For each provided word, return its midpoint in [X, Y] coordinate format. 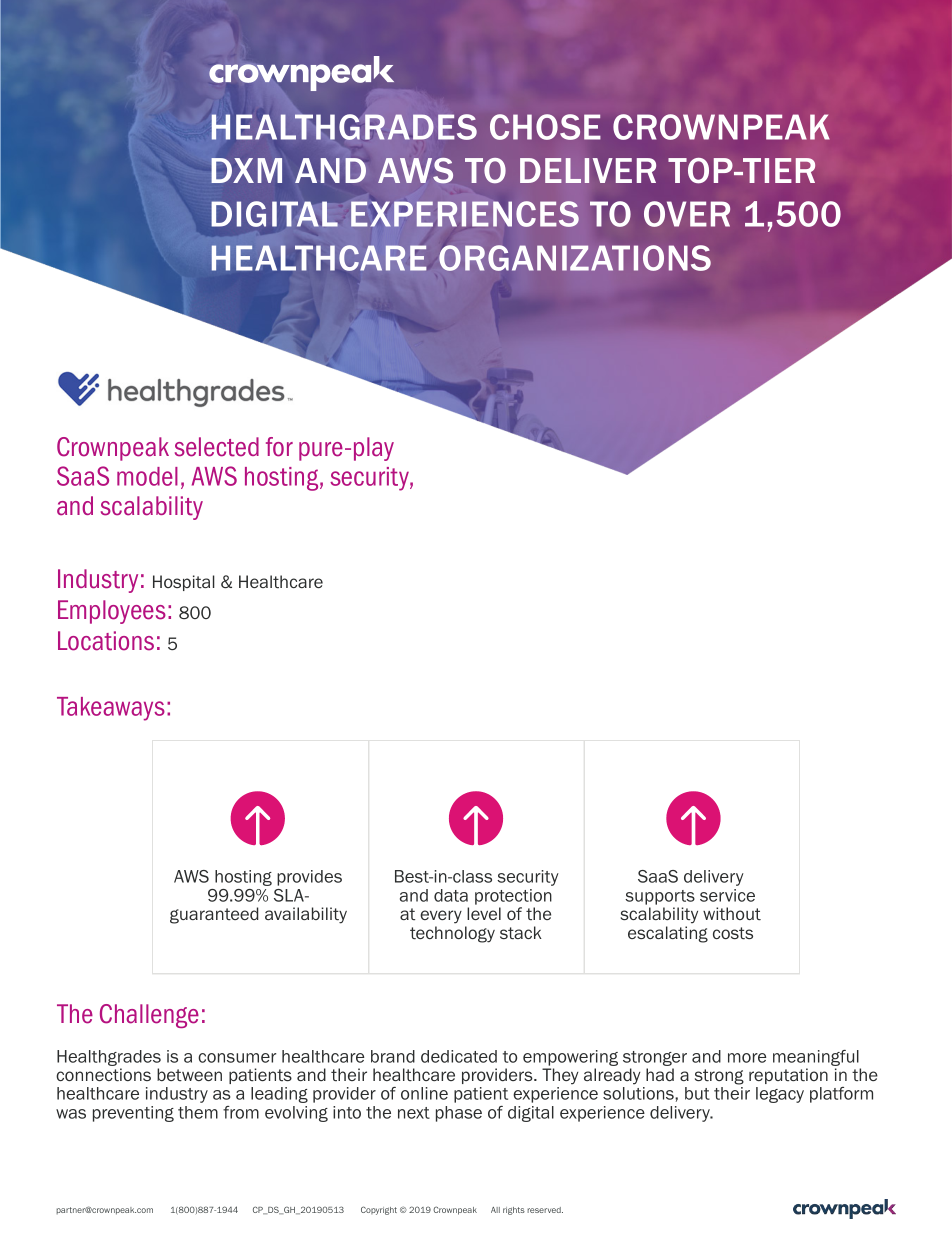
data [451, 895]
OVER [687, 214]
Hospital [184, 583]
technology [452, 934]
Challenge [149, 1016]
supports [660, 897]
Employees [112, 612]
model [147, 476]
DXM [246, 170]
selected [217, 447]
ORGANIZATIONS [575, 258]
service [727, 895]
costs [733, 933]
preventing [133, 1114]
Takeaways [111, 709]
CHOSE [545, 127]
